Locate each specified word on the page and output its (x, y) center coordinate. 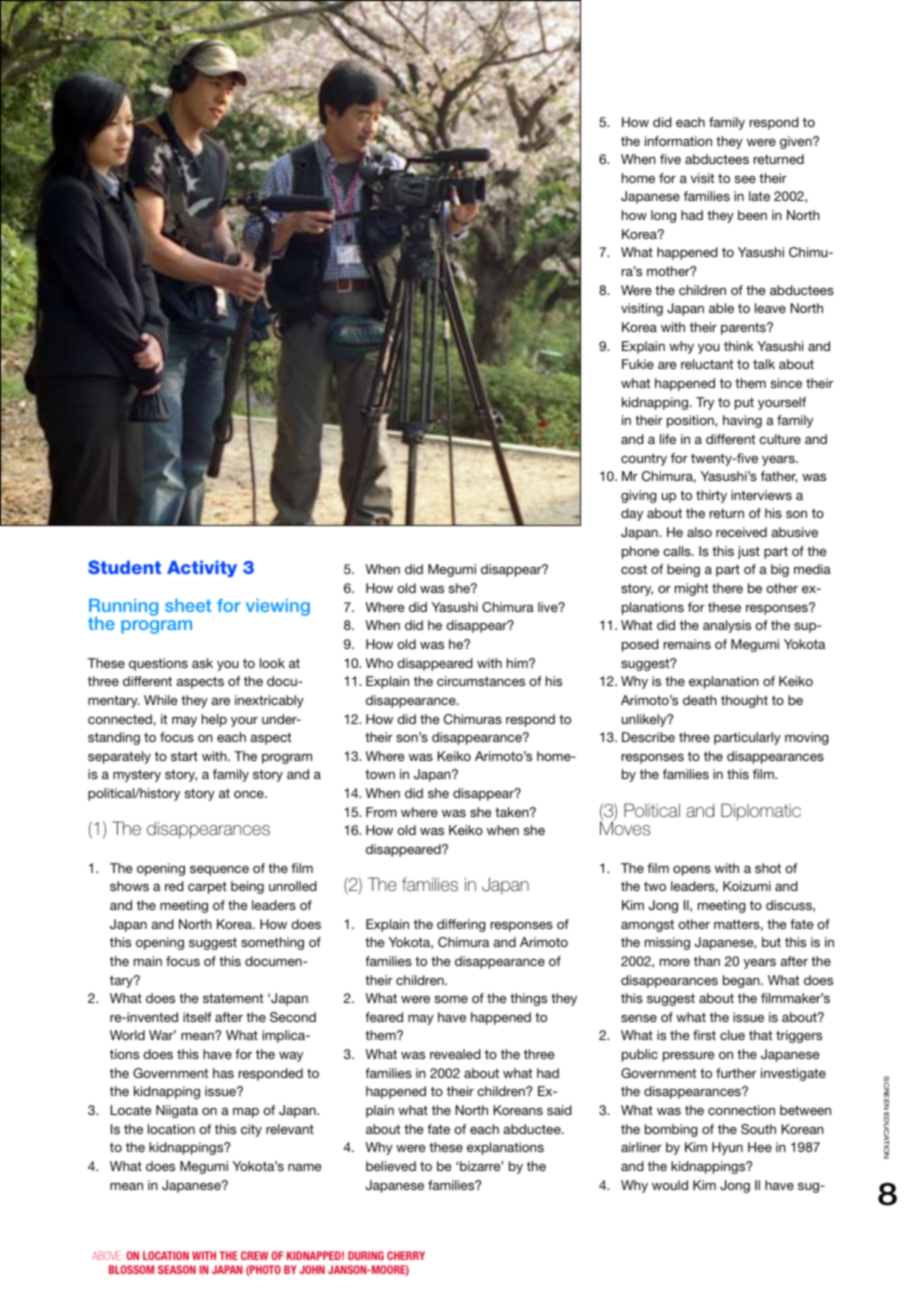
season (177, 1269)
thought (744, 701)
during (366, 1255)
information (678, 141)
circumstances (481, 681)
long (663, 216)
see (745, 179)
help (214, 720)
